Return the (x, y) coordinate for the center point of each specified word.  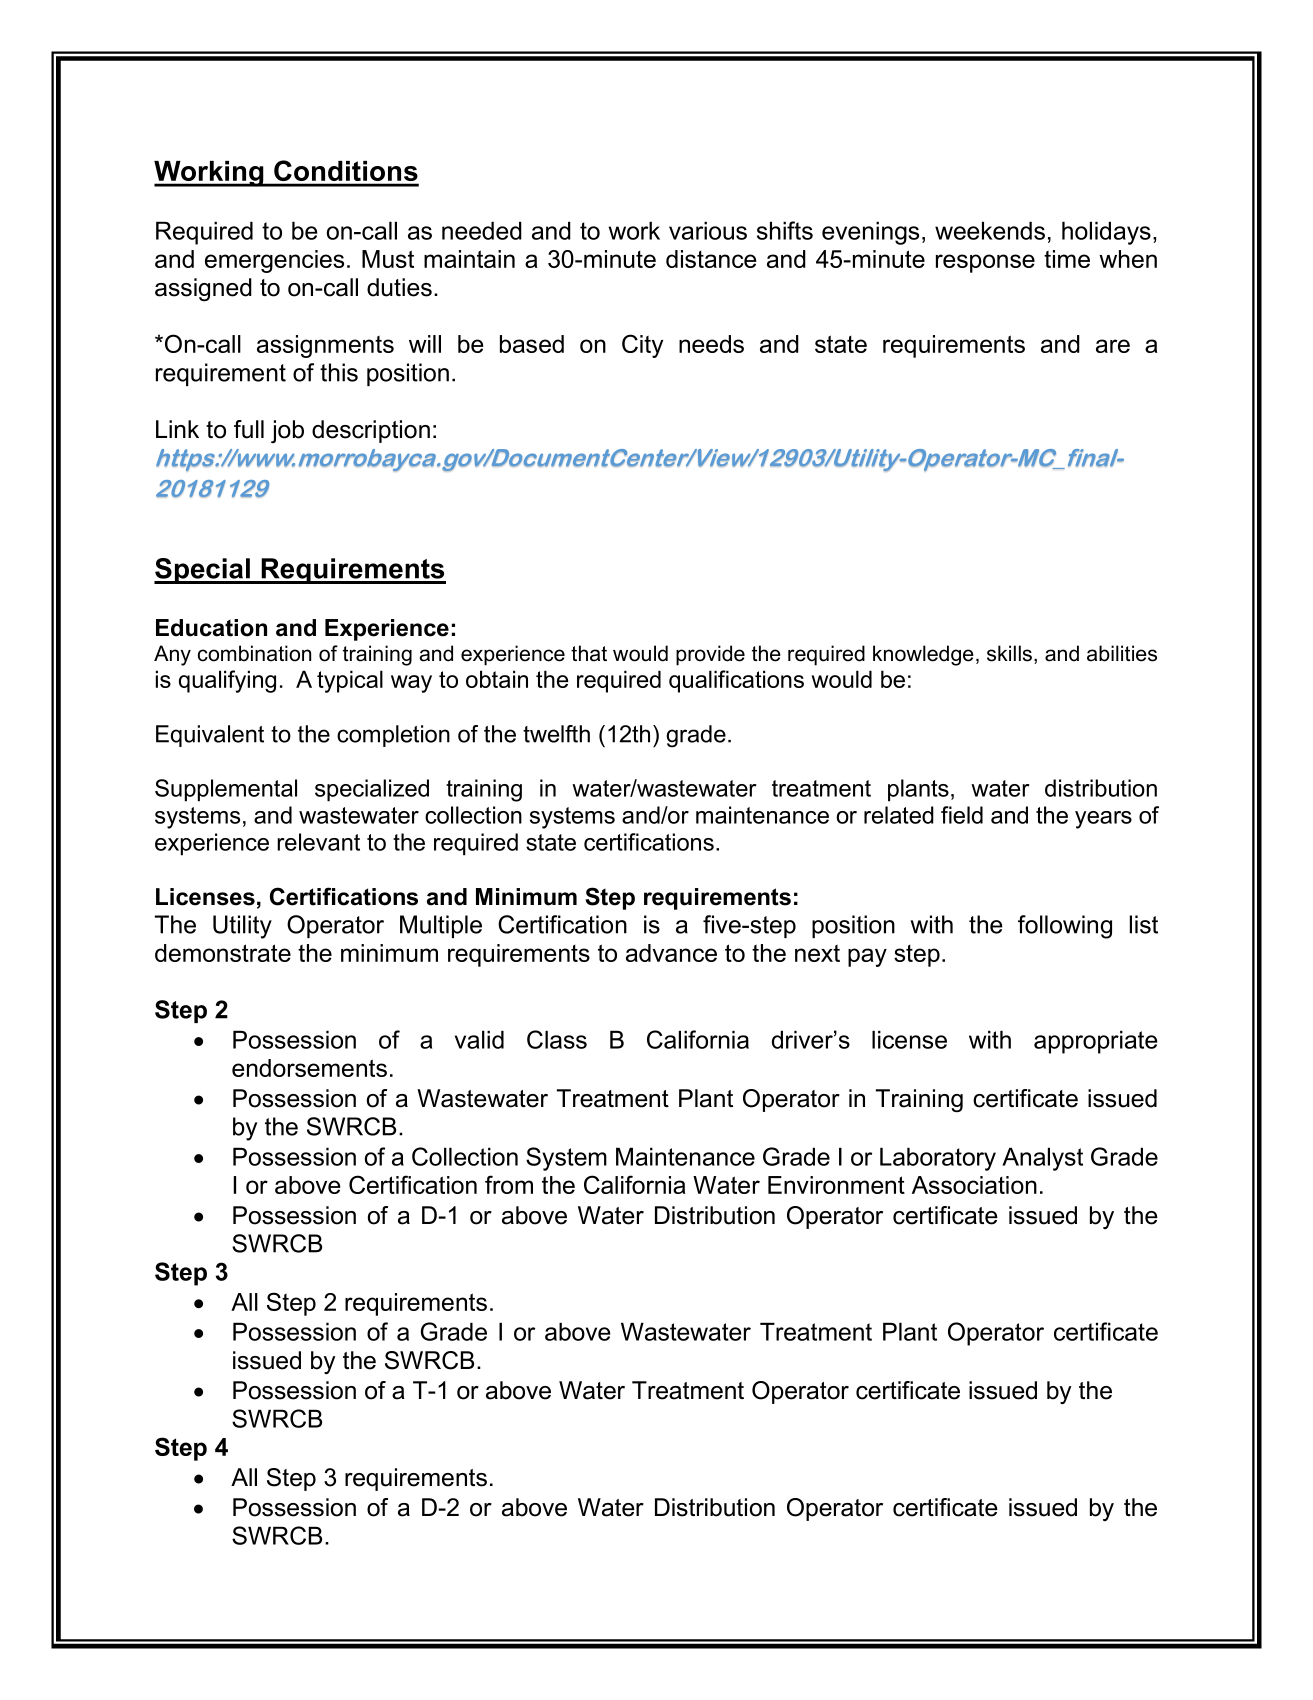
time (1067, 259)
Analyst (1042, 1159)
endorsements (309, 1068)
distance (711, 259)
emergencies (274, 261)
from (509, 1184)
